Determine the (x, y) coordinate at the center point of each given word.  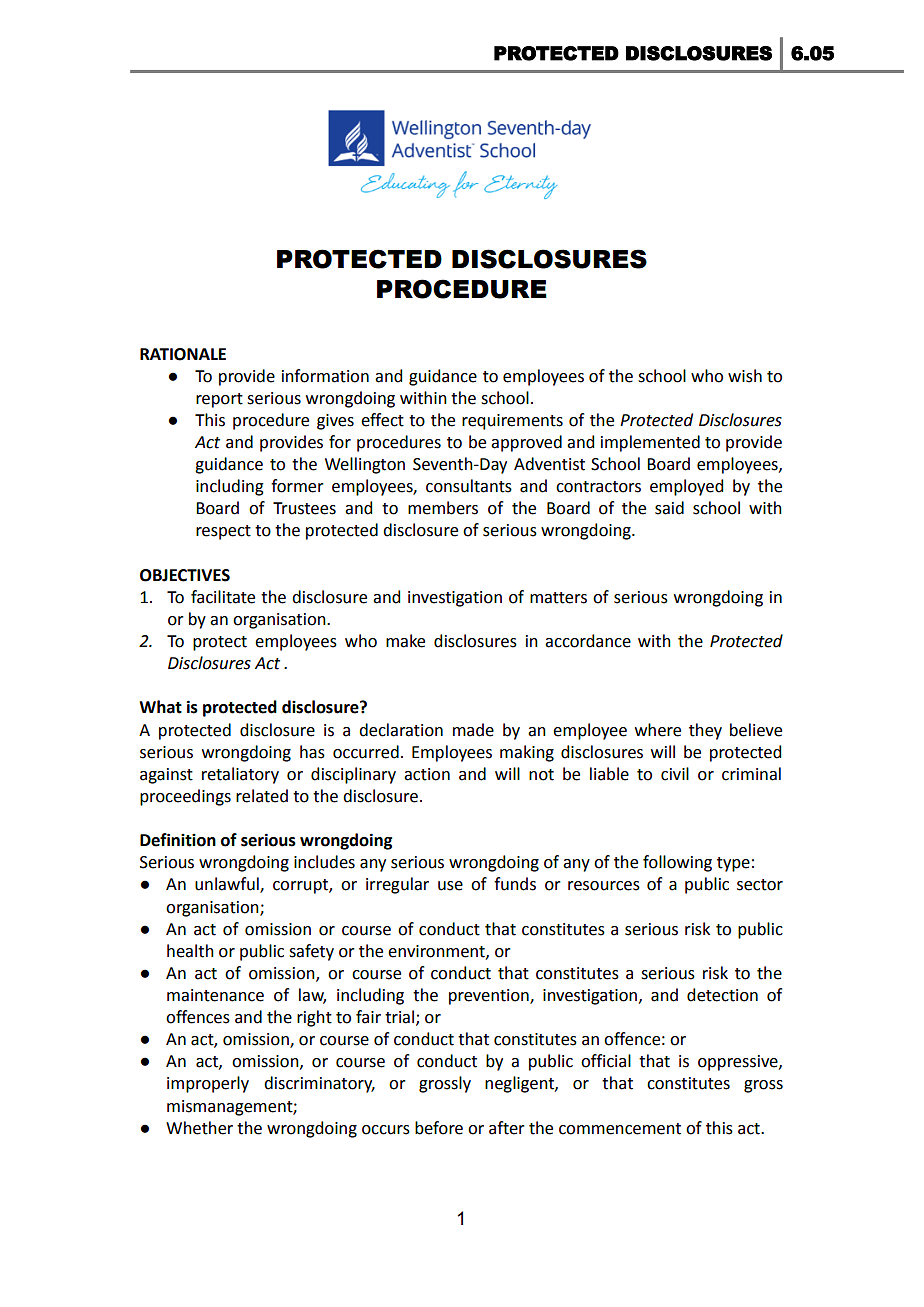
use (450, 886)
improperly (208, 1084)
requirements (512, 422)
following (677, 863)
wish (745, 376)
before (439, 1128)
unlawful (228, 885)
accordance (588, 641)
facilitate (223, 597)
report (219, 400)
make (405, 641)
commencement (620, 1129)
